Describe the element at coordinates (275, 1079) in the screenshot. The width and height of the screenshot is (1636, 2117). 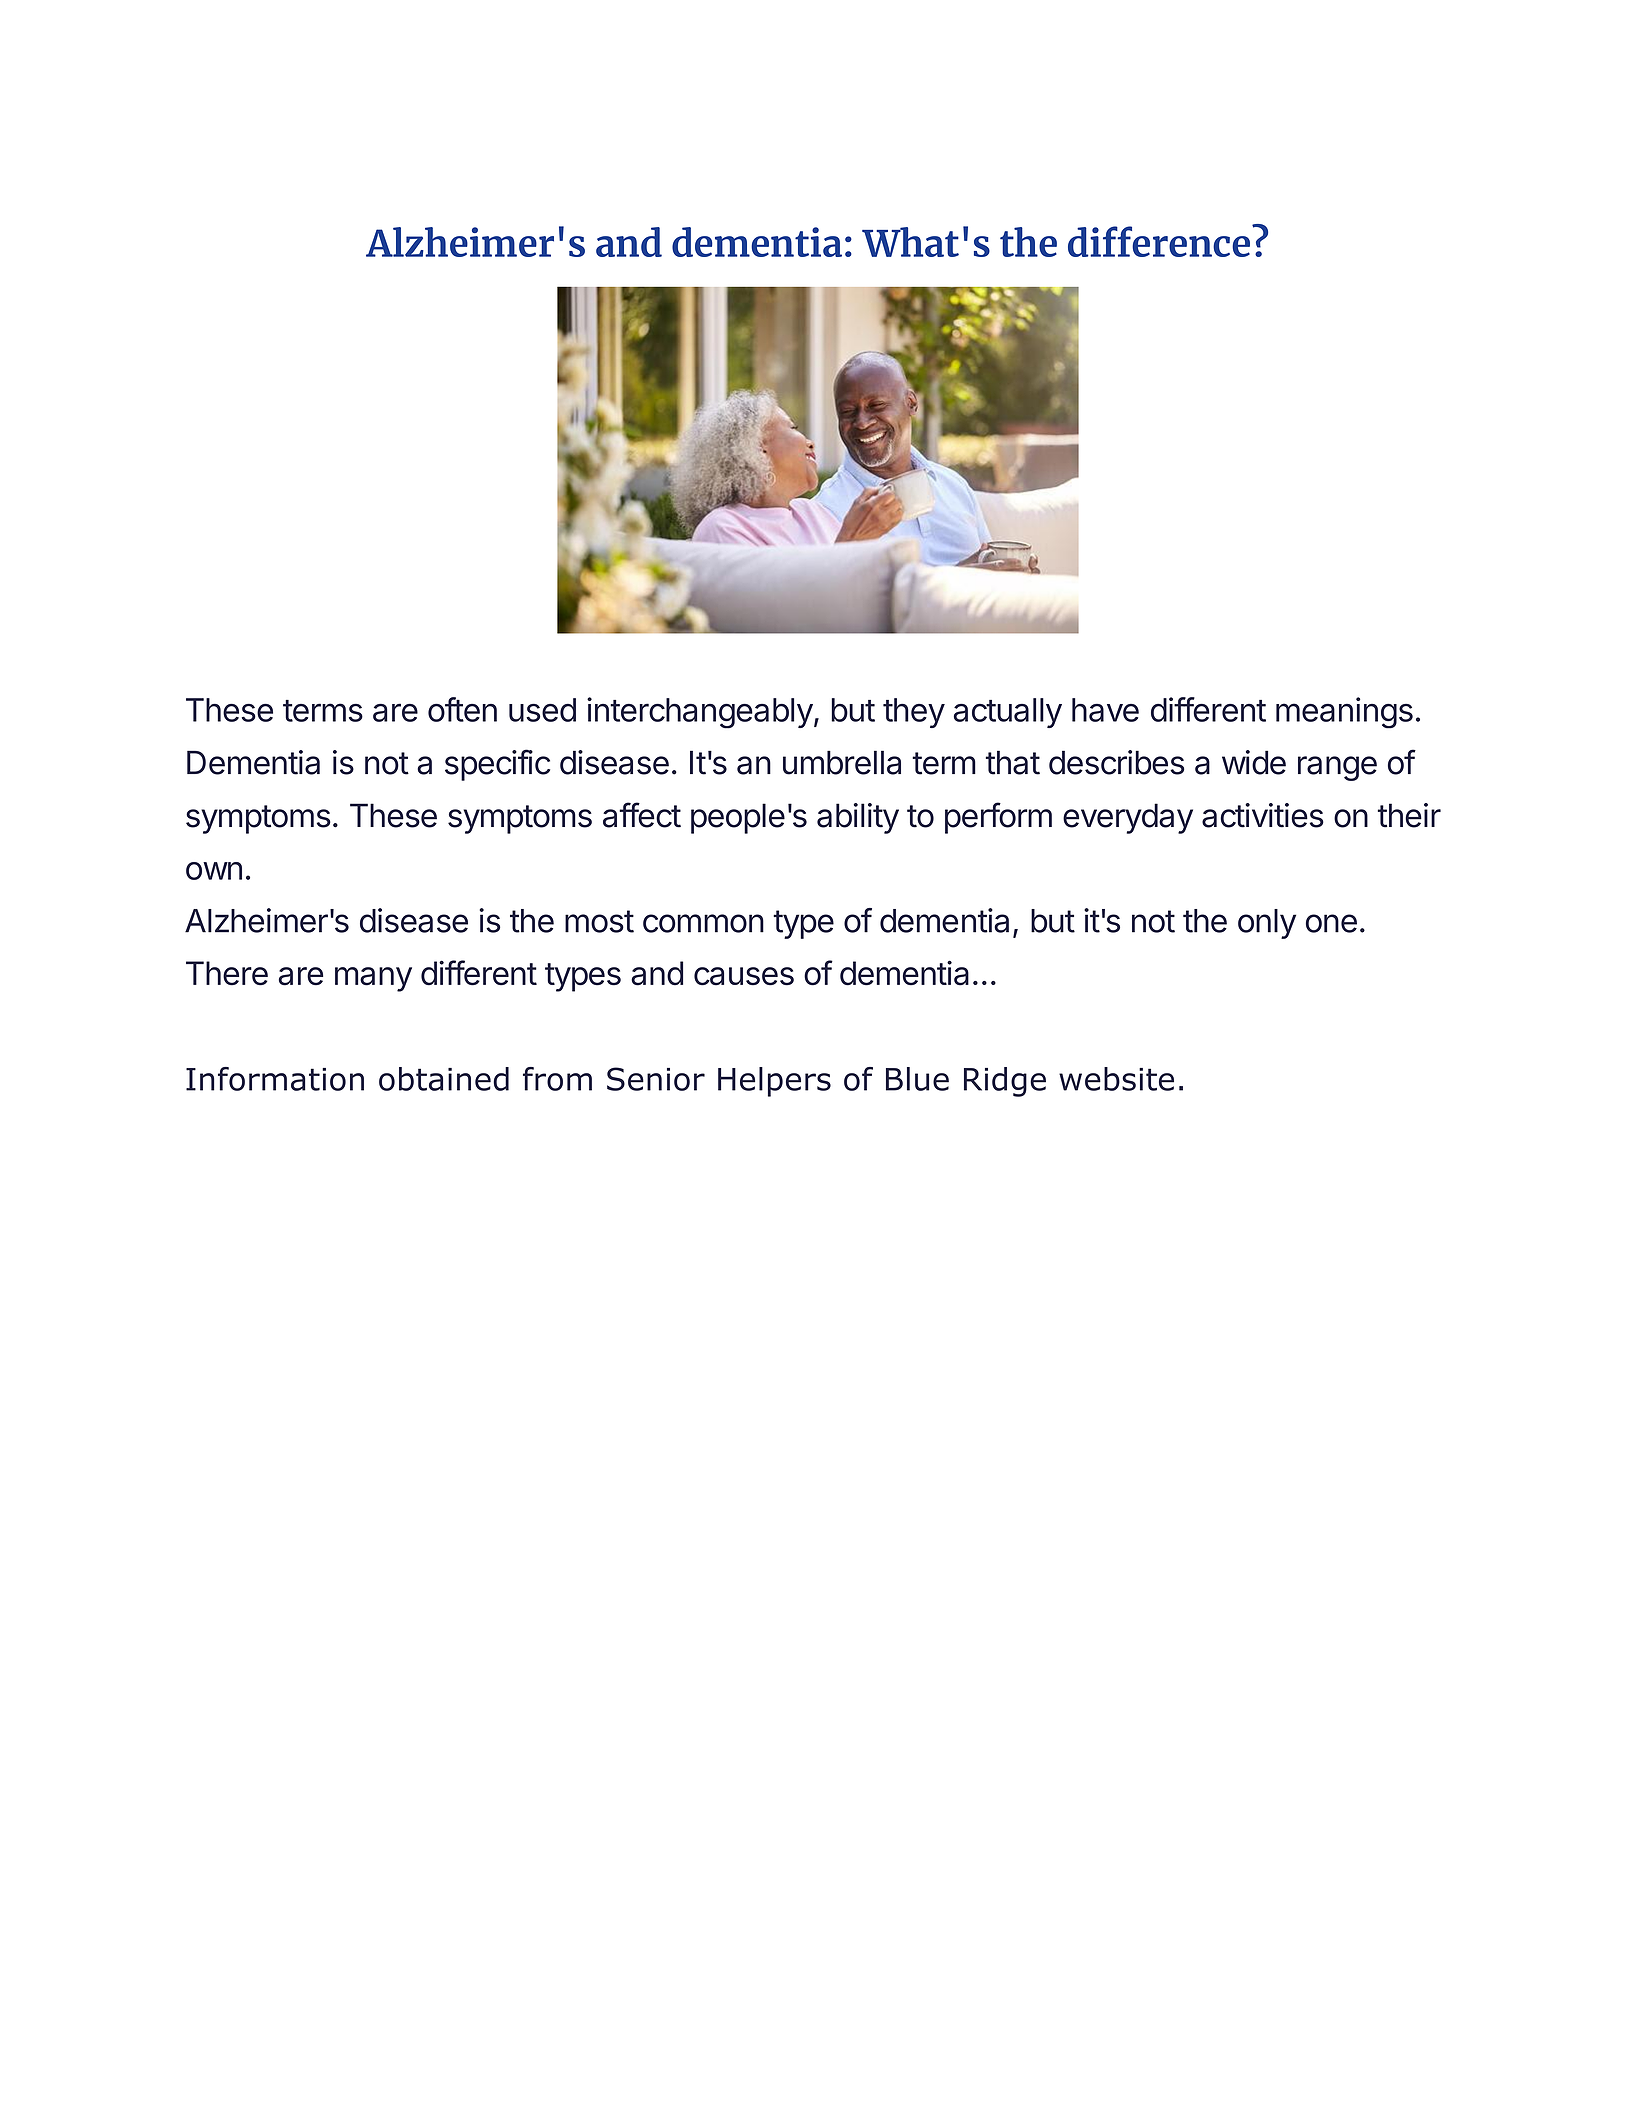
I see `Information` at that location.
